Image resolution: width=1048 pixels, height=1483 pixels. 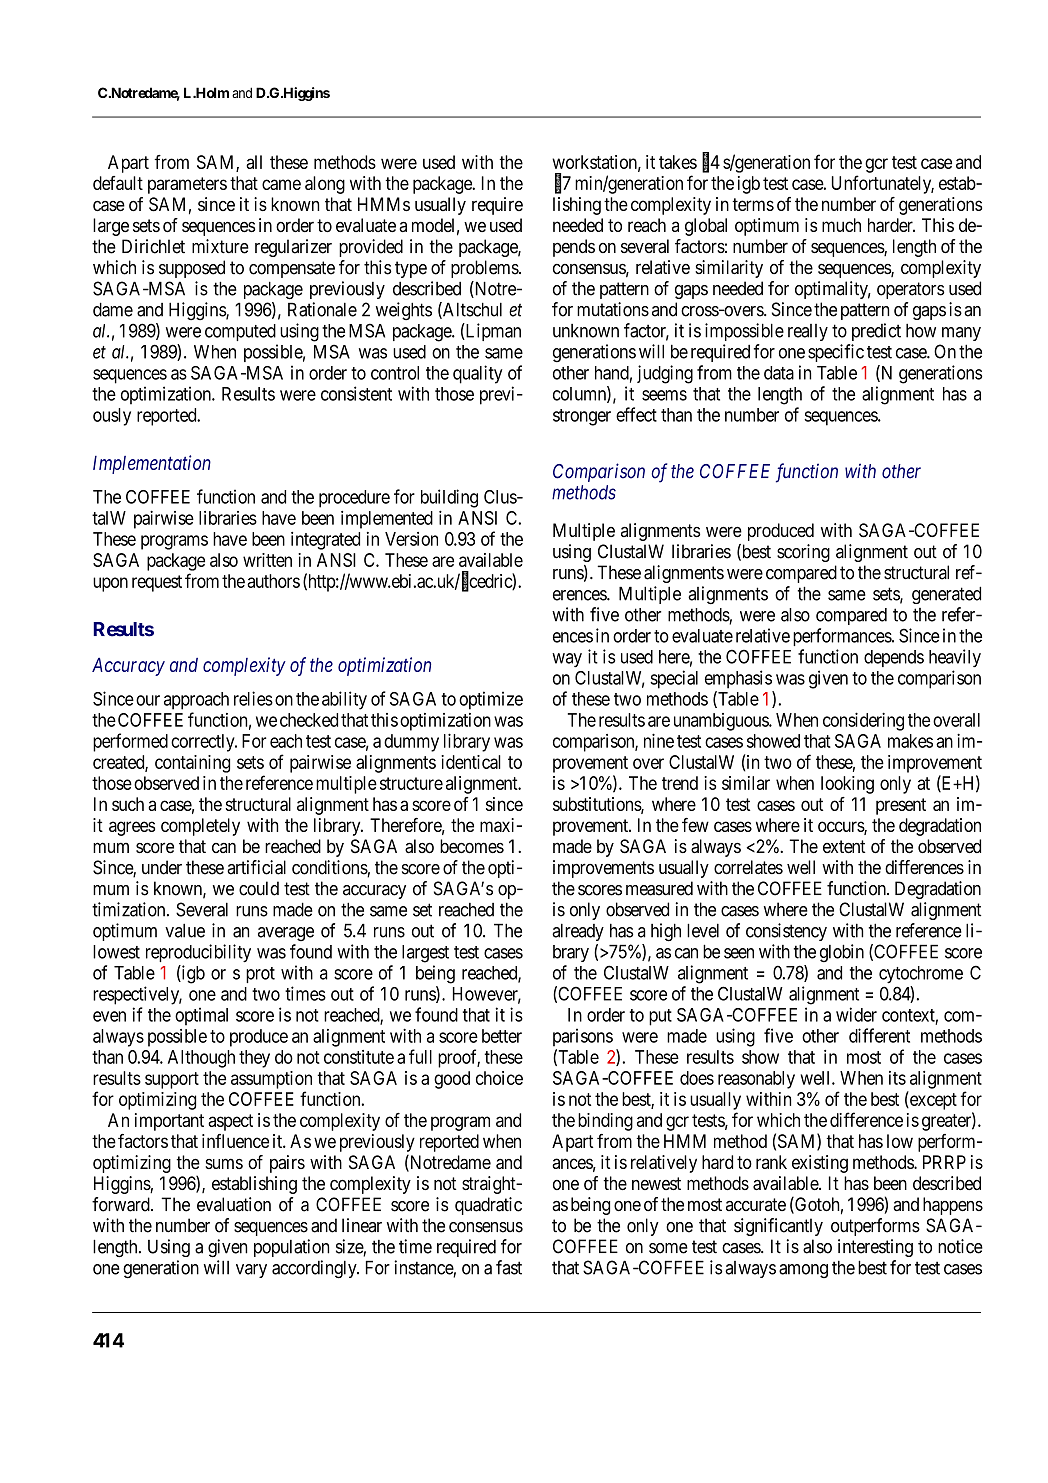 What do you see at coordinates (471, 762) in the screenshot?
I see `identical` at bounding box center [471, 762].
